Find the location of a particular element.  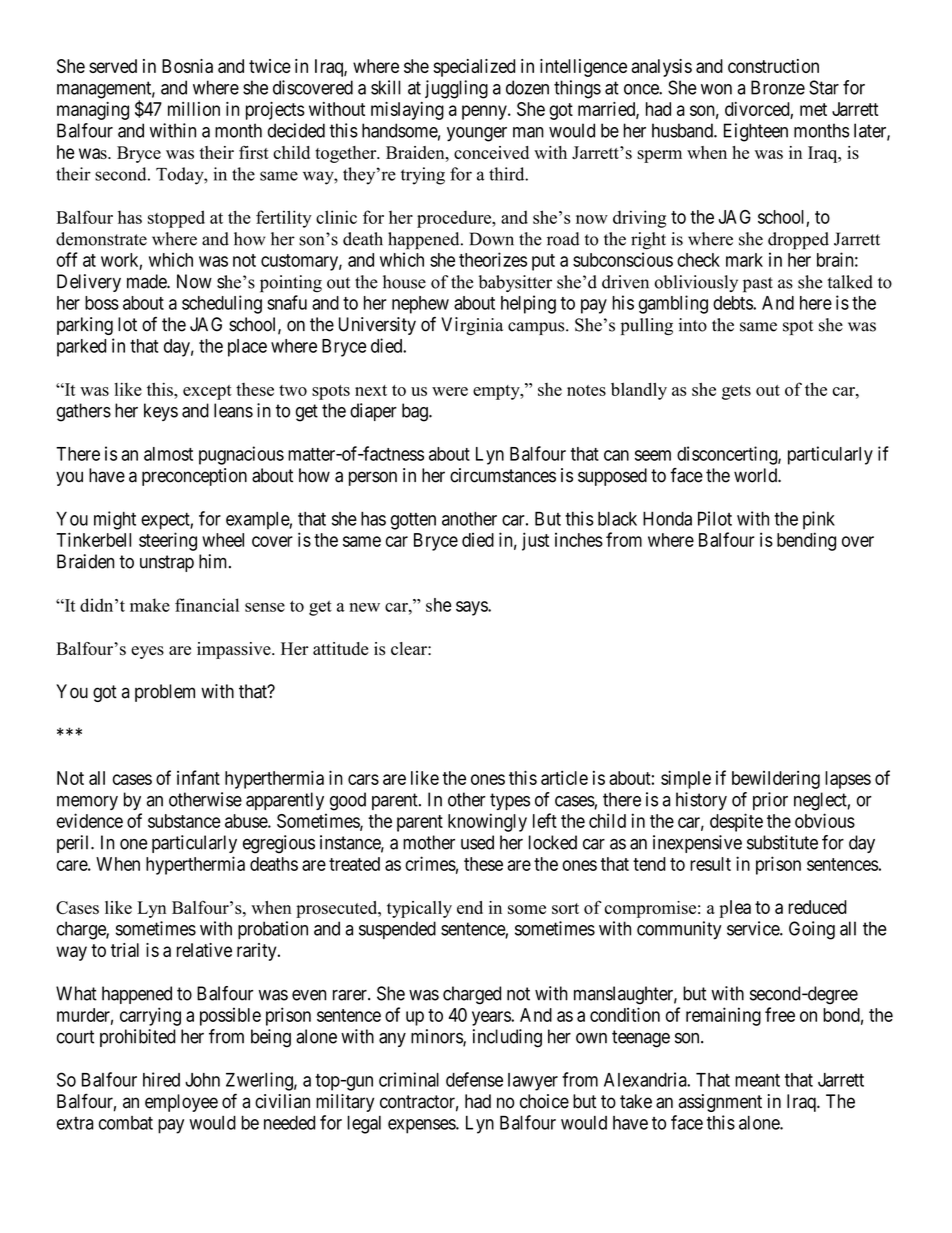

types is located at coordinates (510, 801).
